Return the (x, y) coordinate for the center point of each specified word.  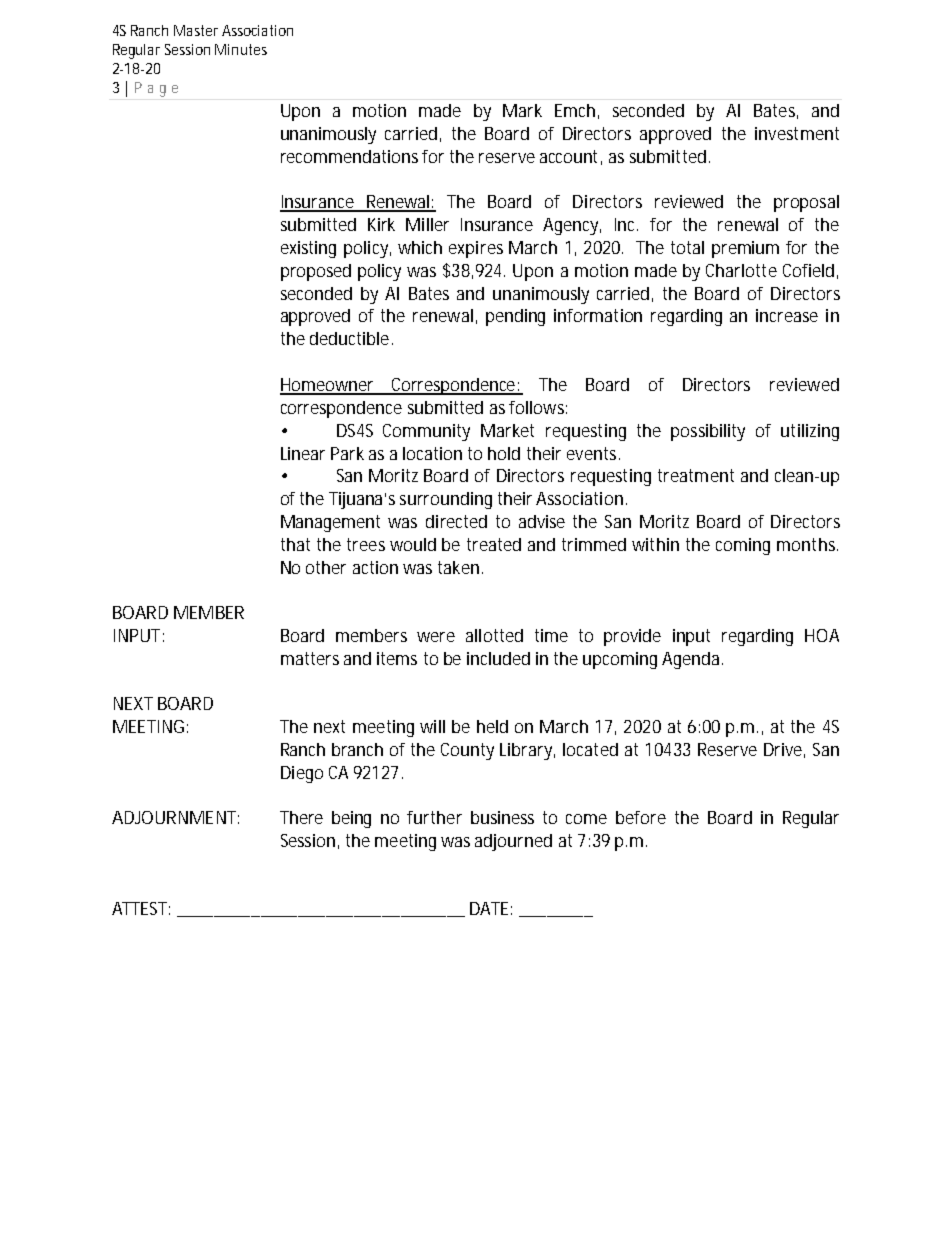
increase (787, 315)
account (571, 157)
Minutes (241, 49)
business (502, 817)
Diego (302, 774)
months (807, 544)
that (295, 544)
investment (797, 133)
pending (515, 317)
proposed (316, 272)
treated (494, 544)
